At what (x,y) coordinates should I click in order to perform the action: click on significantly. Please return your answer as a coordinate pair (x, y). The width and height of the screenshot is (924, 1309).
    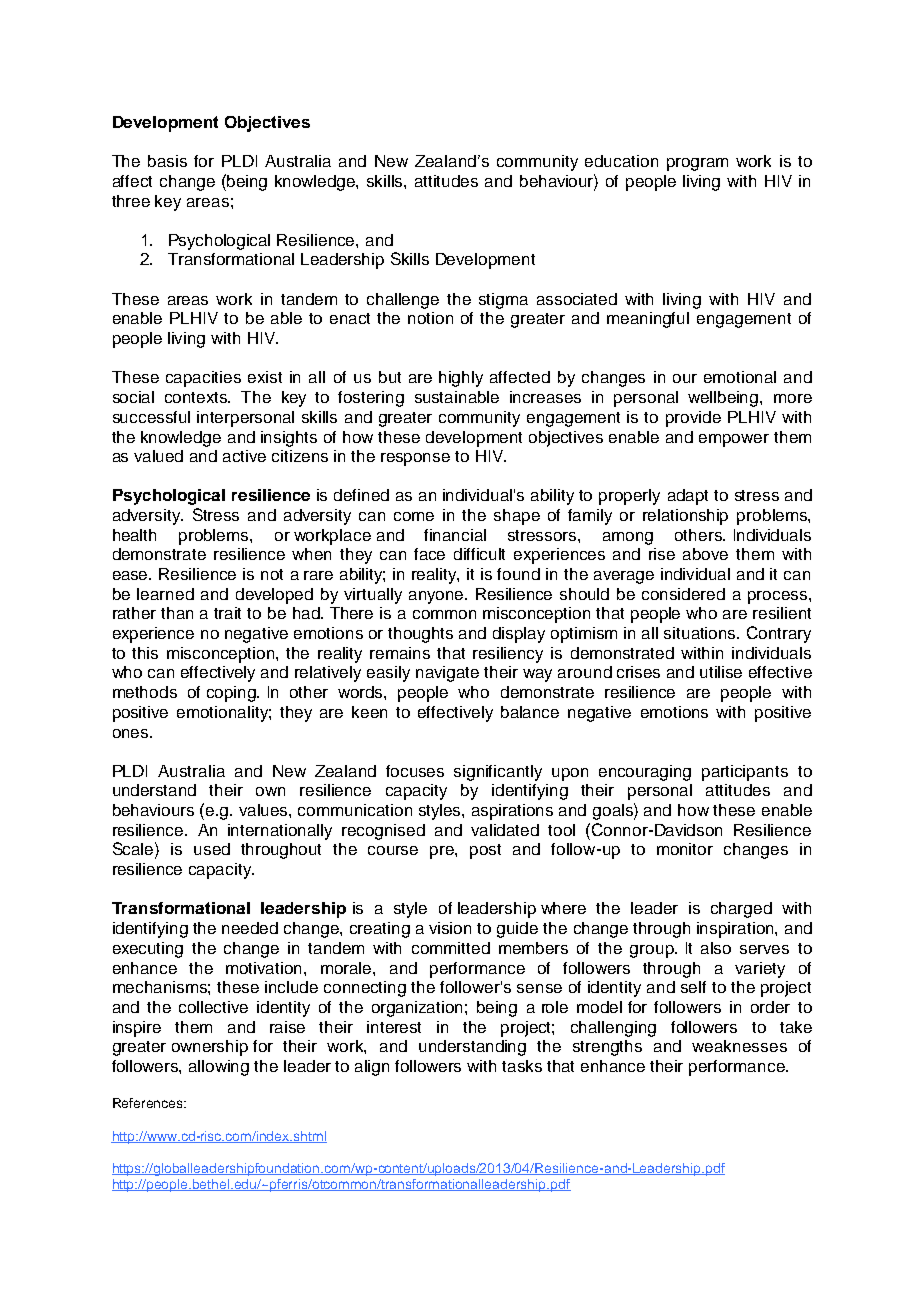
    Looking at the image, I should click on (498, 773).
